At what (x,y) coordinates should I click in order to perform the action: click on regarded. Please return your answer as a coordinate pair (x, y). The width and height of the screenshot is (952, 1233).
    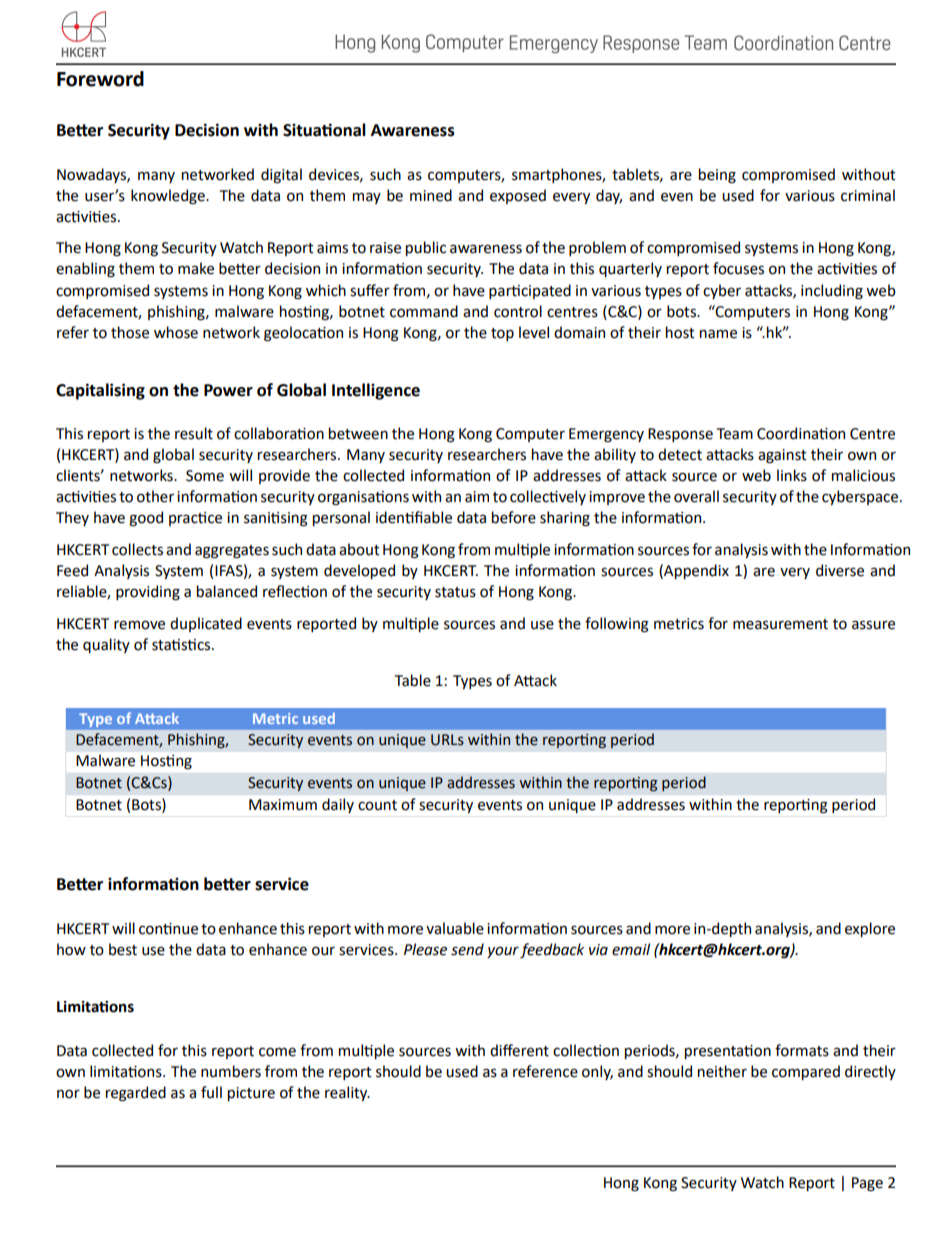
    Looking at the image, I should click on (136, 1094).
